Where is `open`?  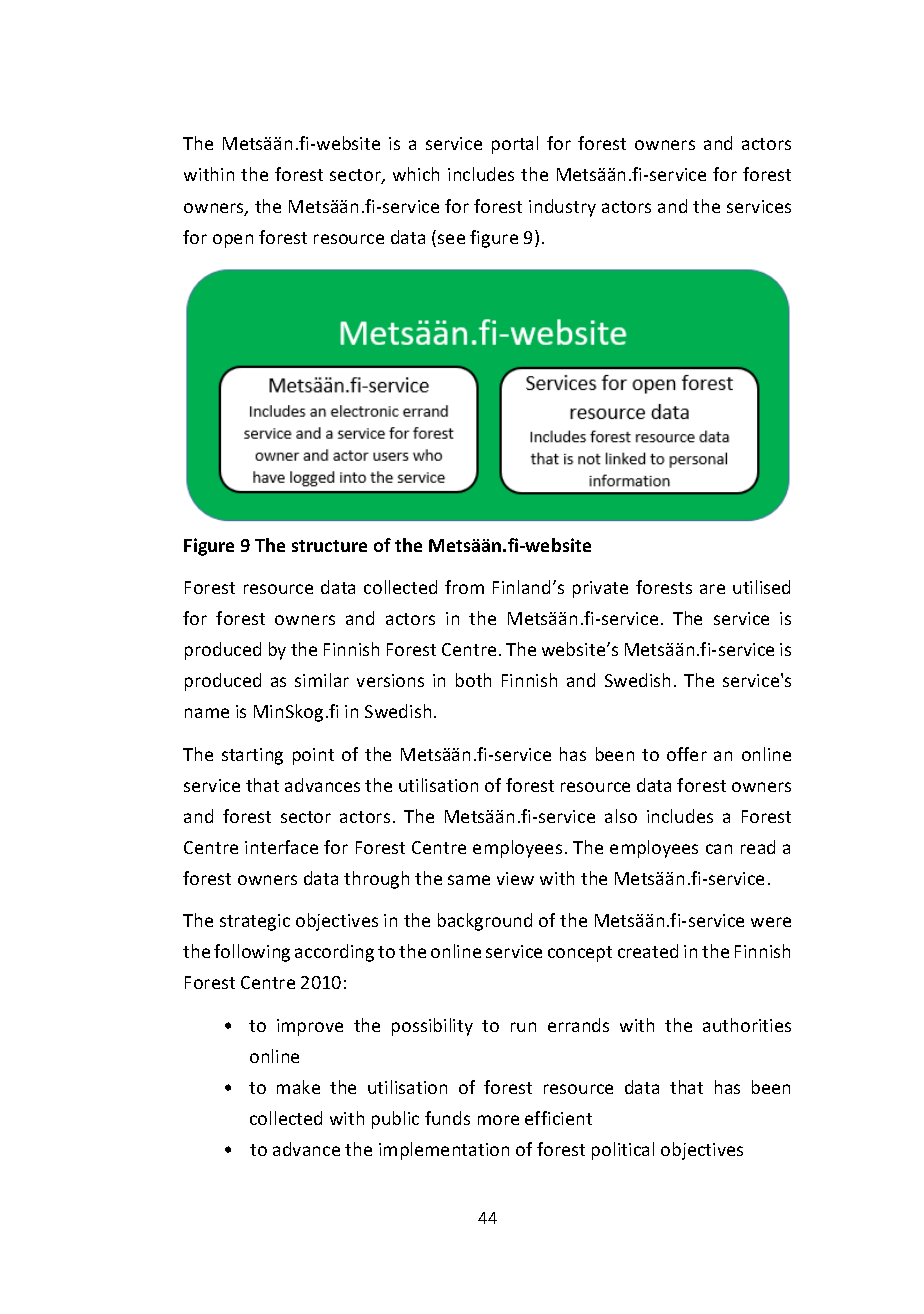
open is located at coordinates (233, 241).
